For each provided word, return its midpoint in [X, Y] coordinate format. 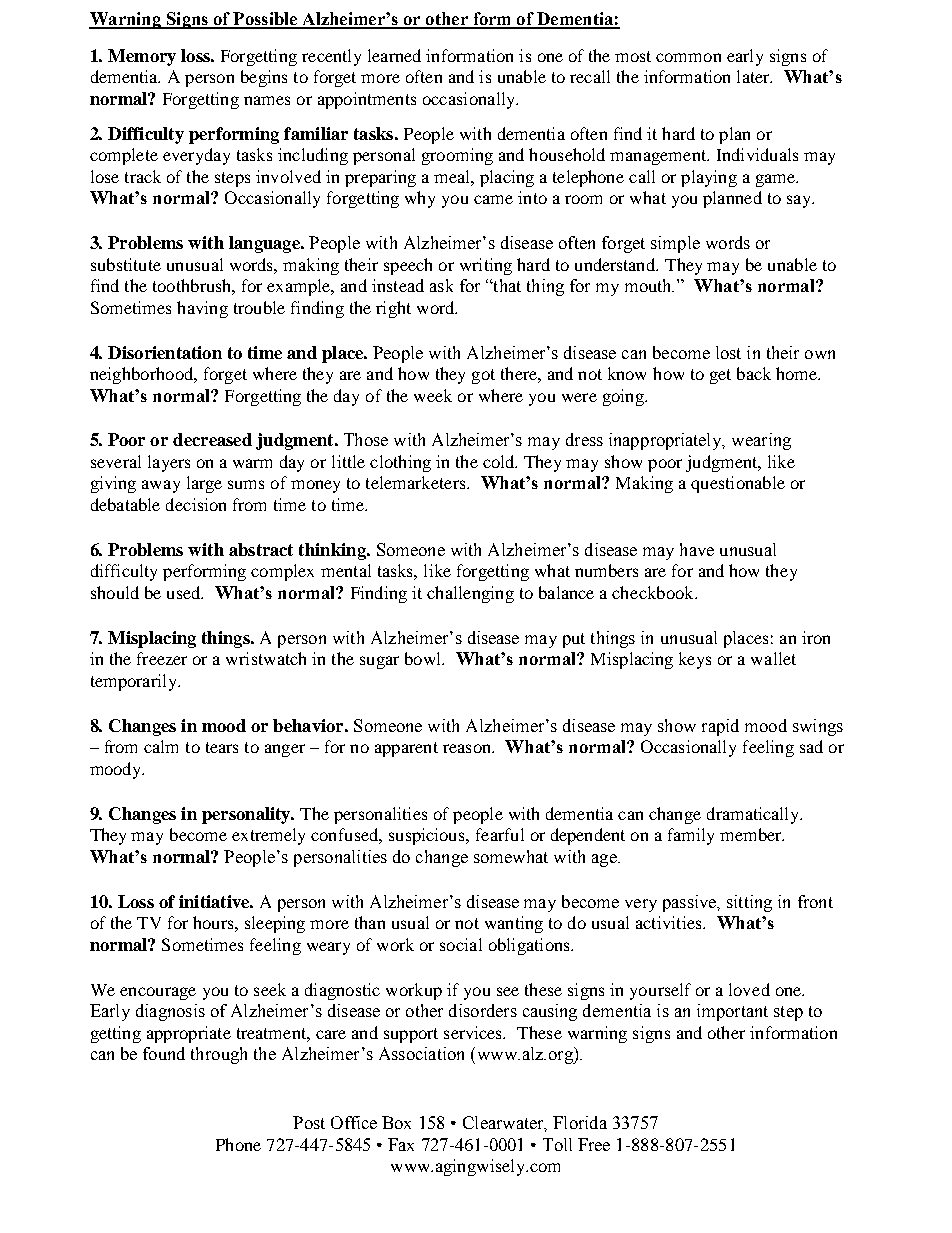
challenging [470, 594]
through [219, 1055]
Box [396, 1122]
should [115, 592]
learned [394, 55]
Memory [142, 57]
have [697, 549]
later [754, 76]
